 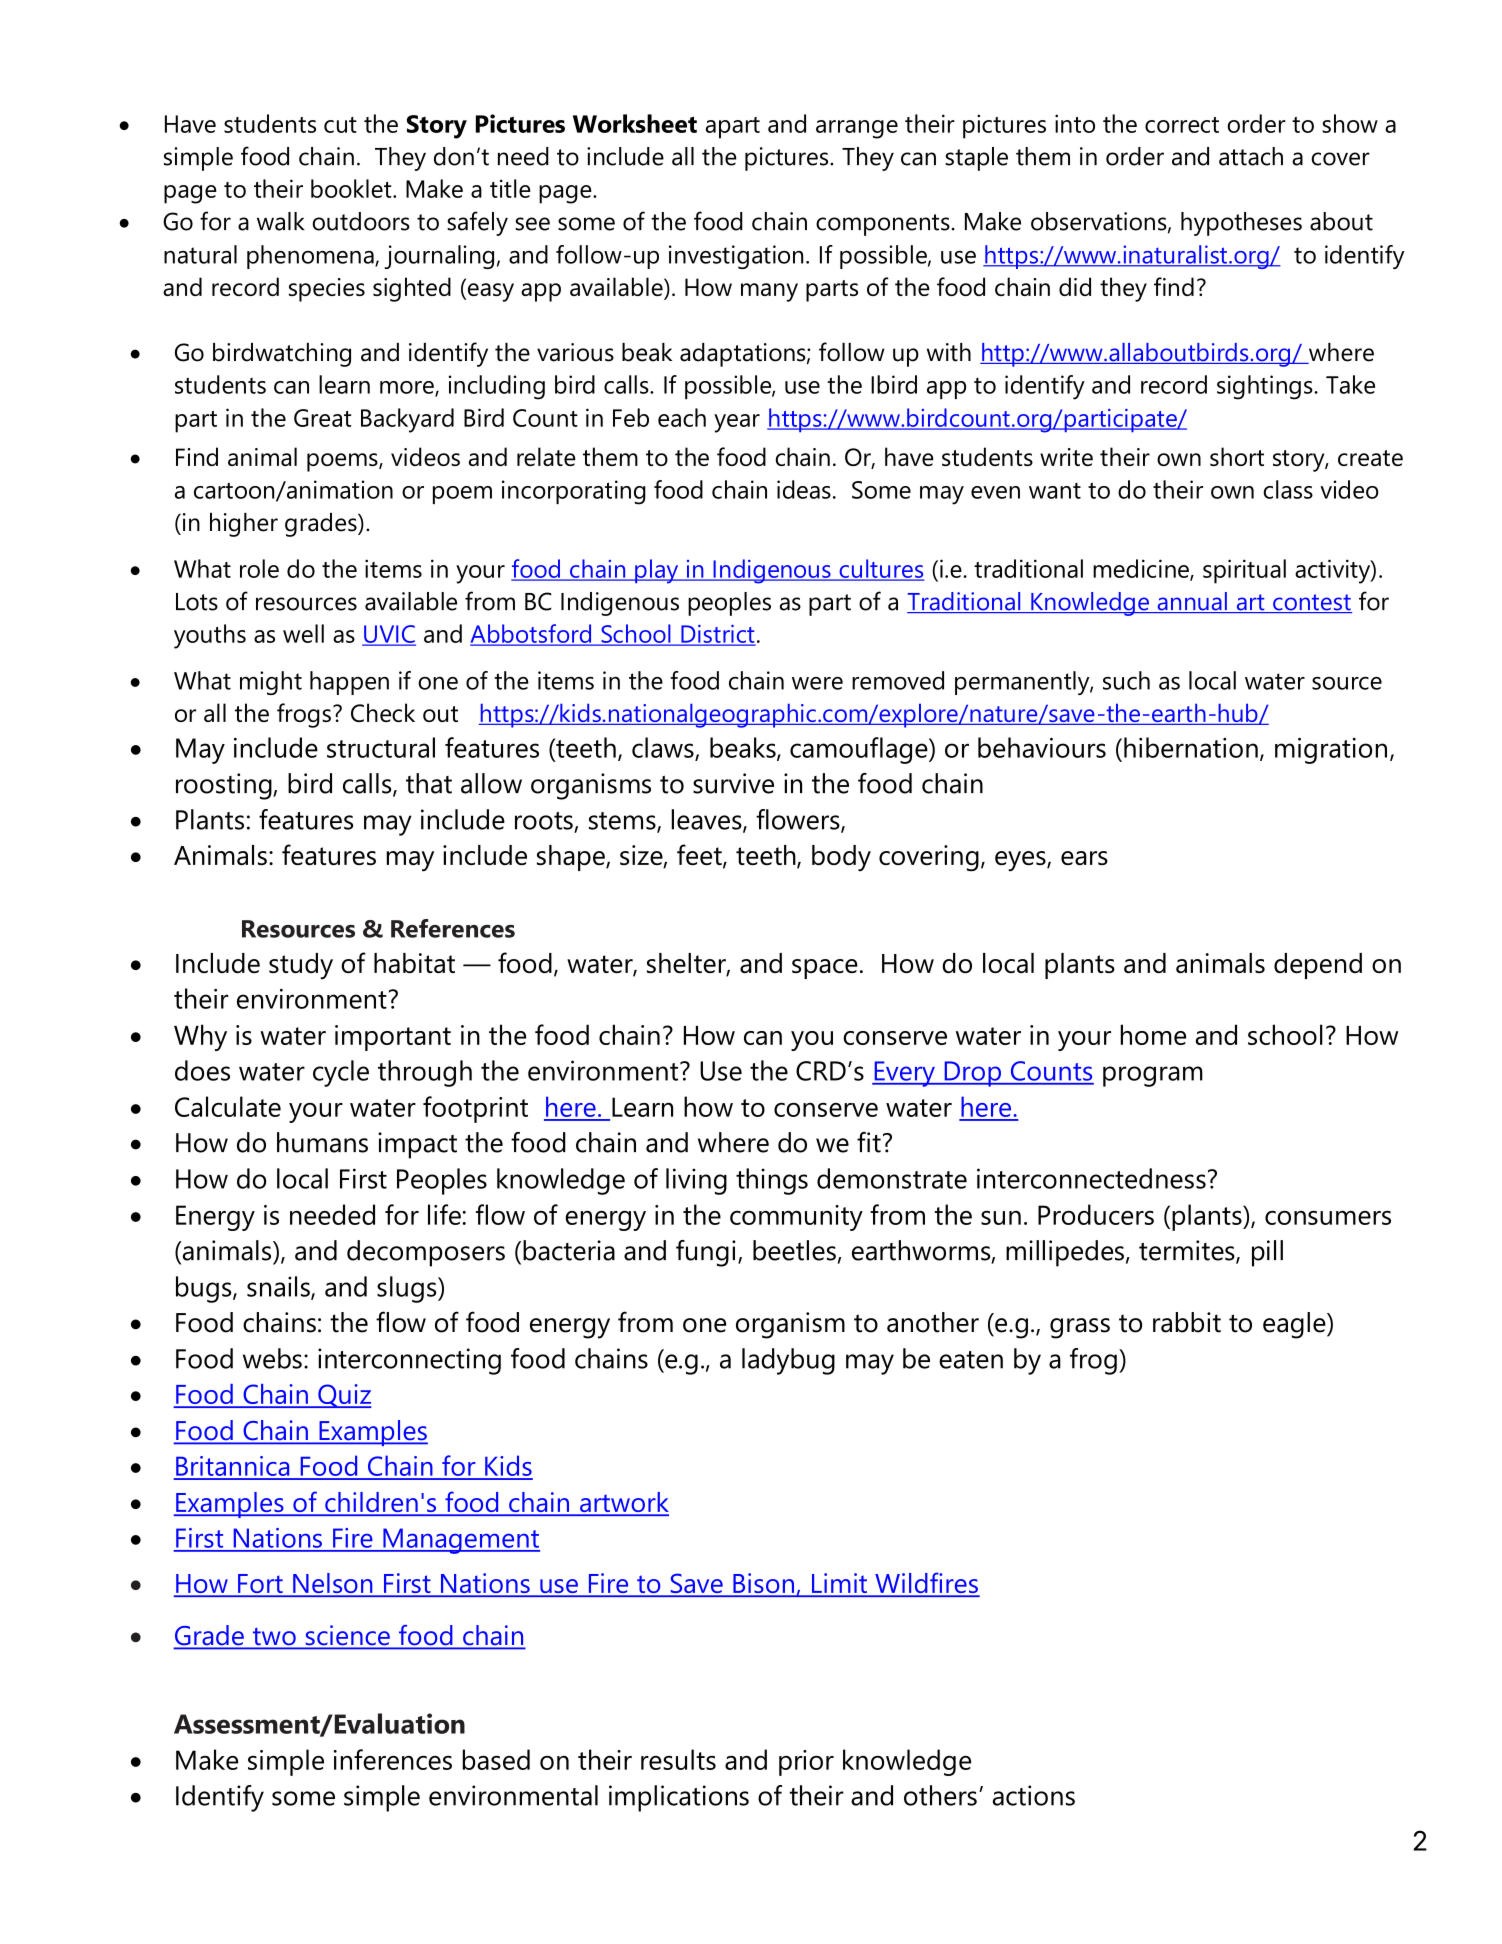 What do you see at coordinates (393, 1759) in the screenshot?
I see `inferences` at bounding box center [393, 1759].
